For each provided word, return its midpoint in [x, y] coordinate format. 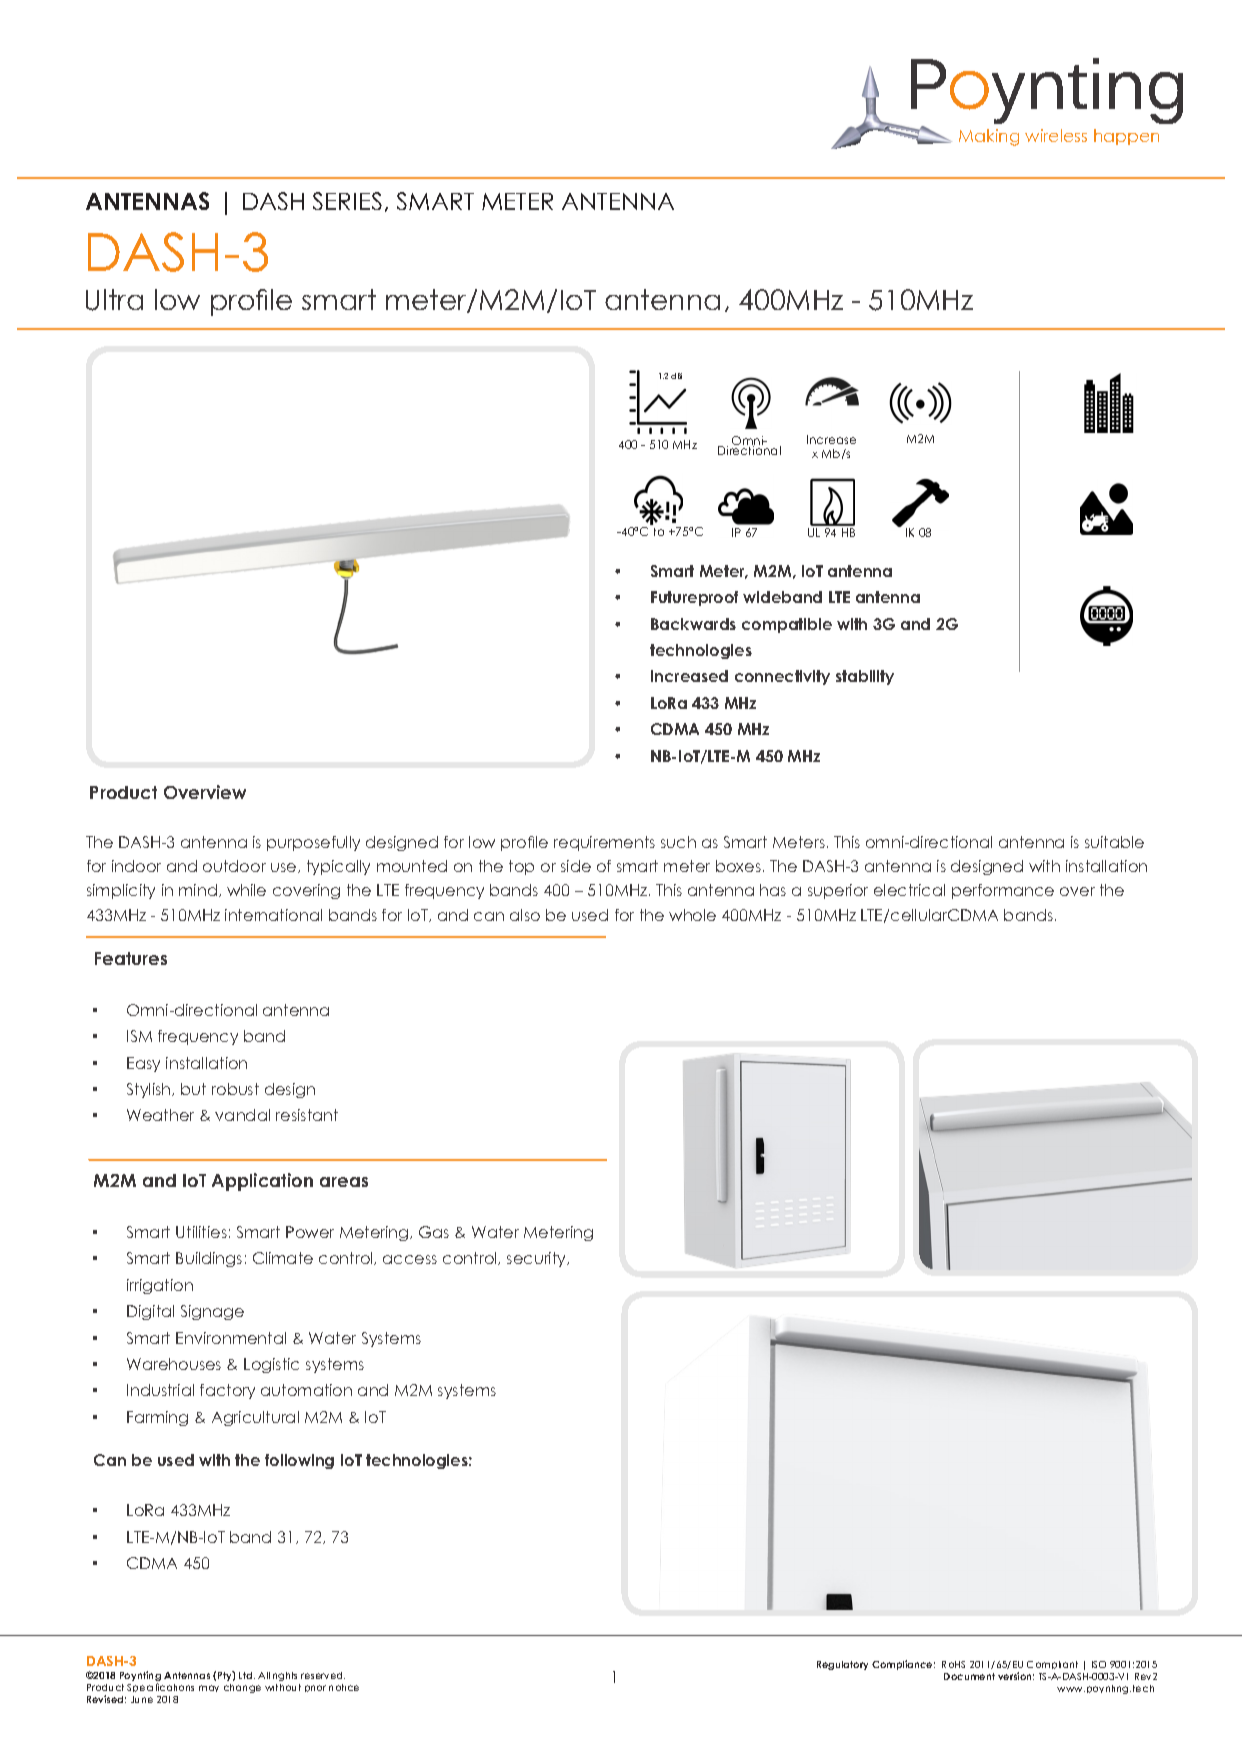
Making [989, 137]
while [246, 890]
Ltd [247, 1675]
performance [1003, 891]
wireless [1056, 135]
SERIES [347, 201]
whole [692, 915]
